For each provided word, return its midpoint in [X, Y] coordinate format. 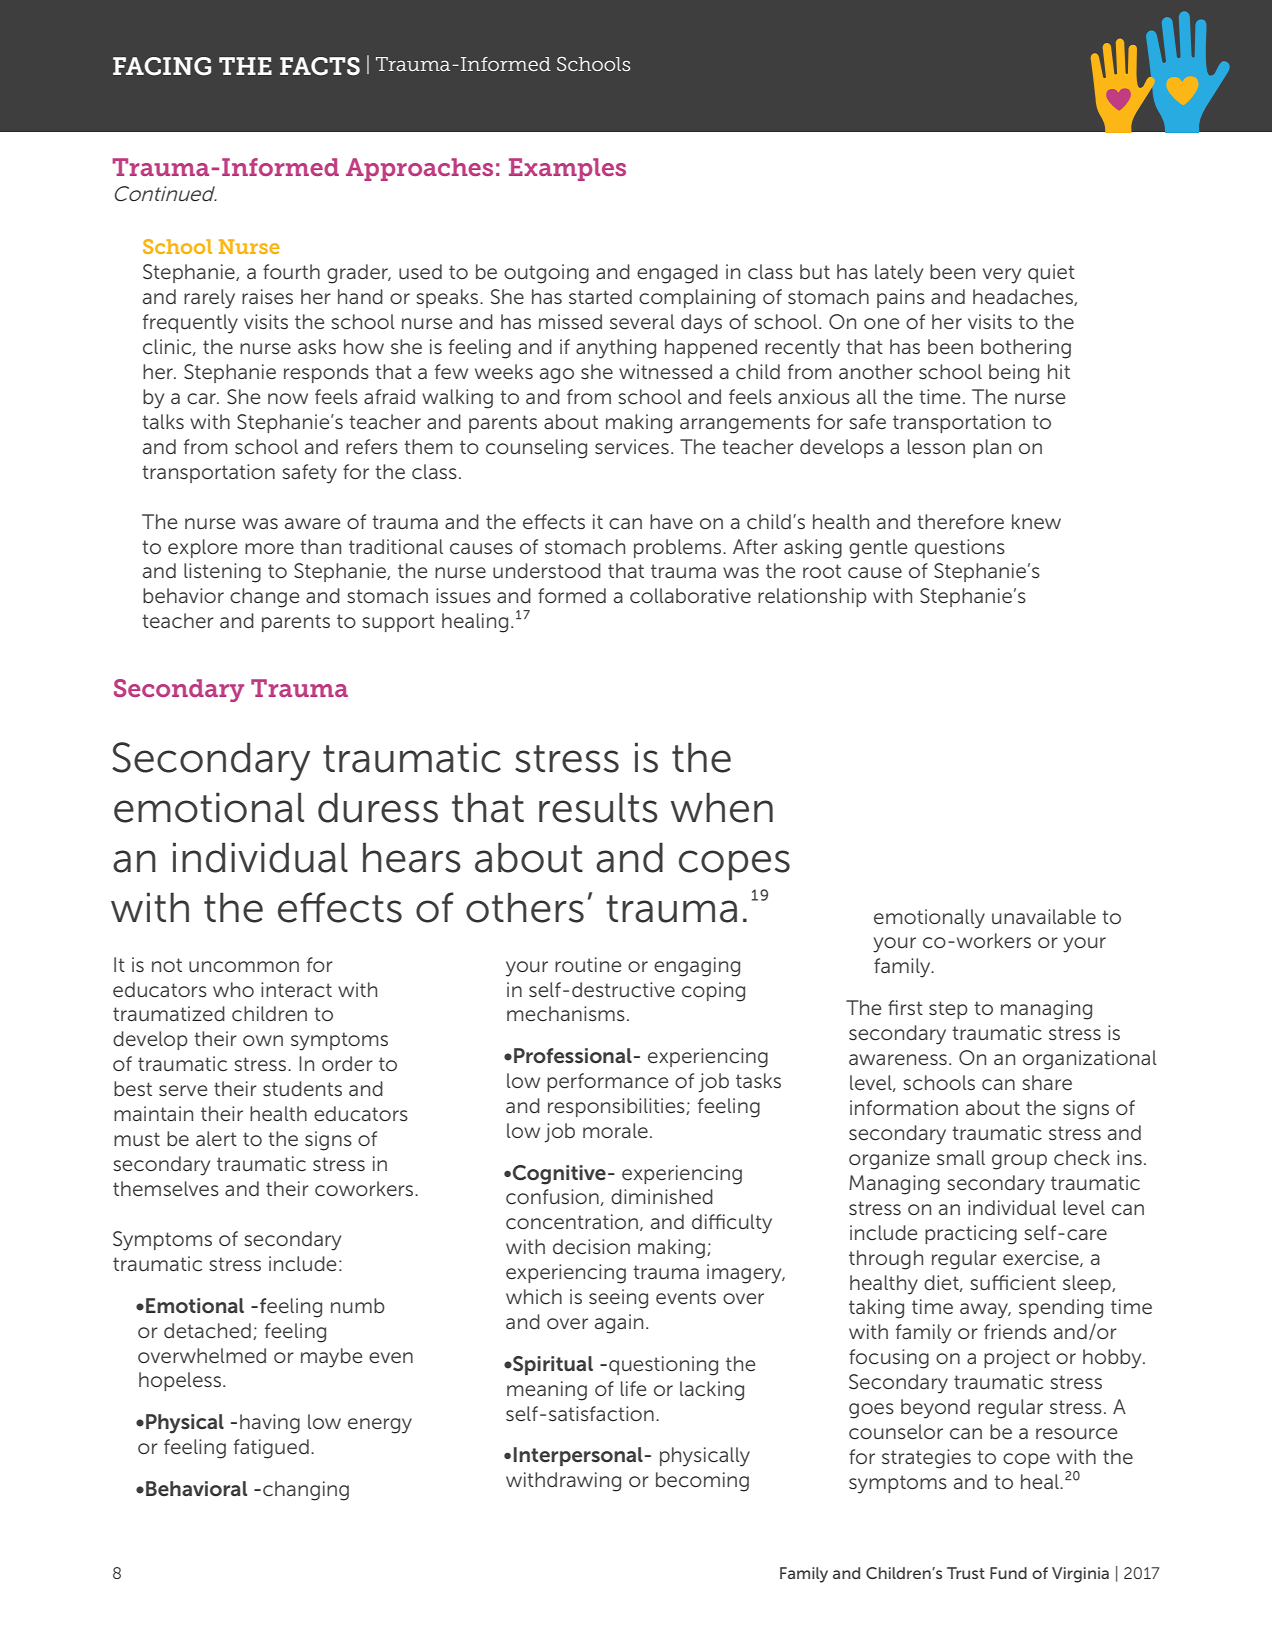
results [598, 807]
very [1002, 276]
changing [306, 1491]
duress [378, 807]
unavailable [1044, 916]
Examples [567, 169]
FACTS [320, 66]
